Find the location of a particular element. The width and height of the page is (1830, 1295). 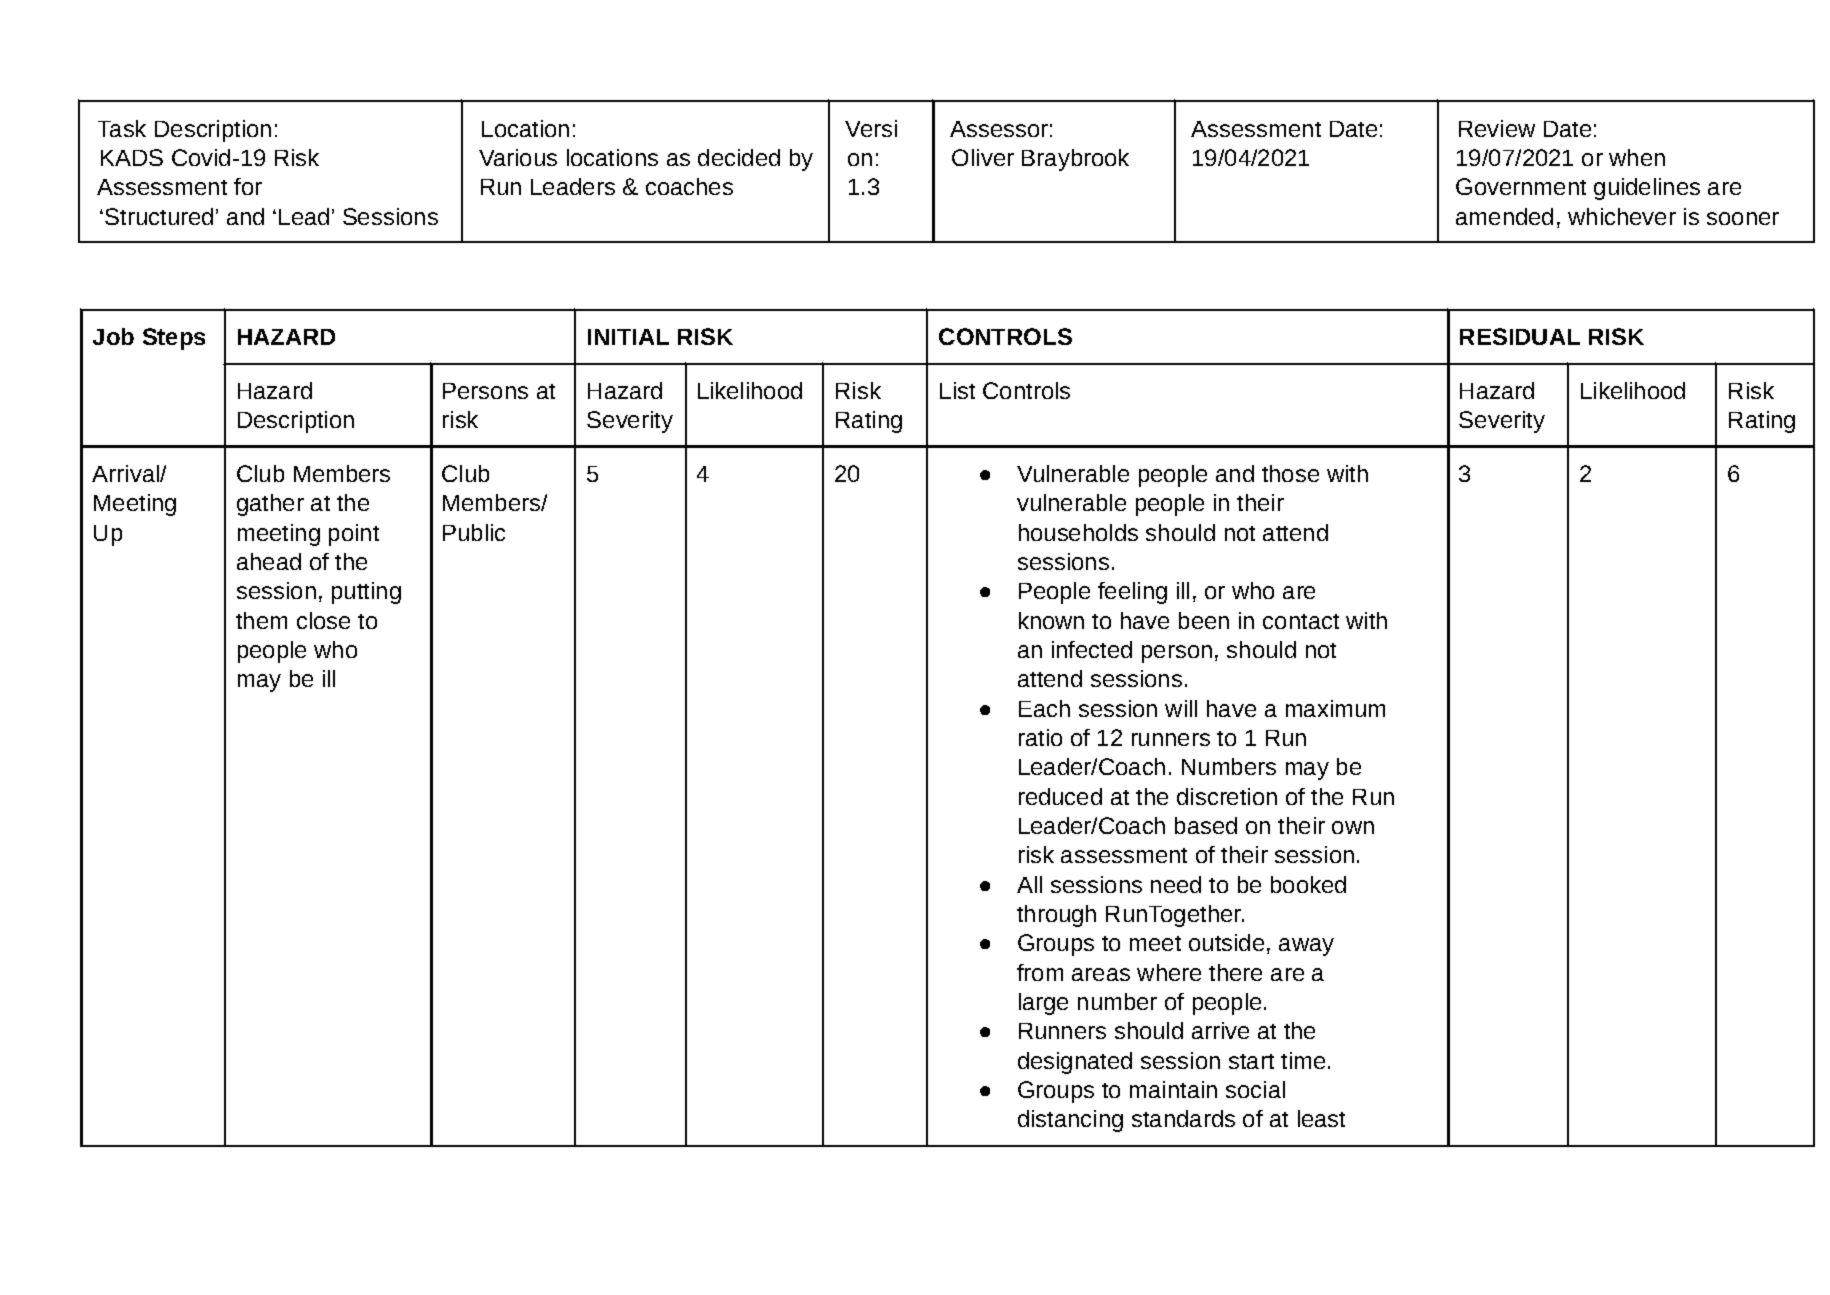

gather is located at coordinates (270, 505).
